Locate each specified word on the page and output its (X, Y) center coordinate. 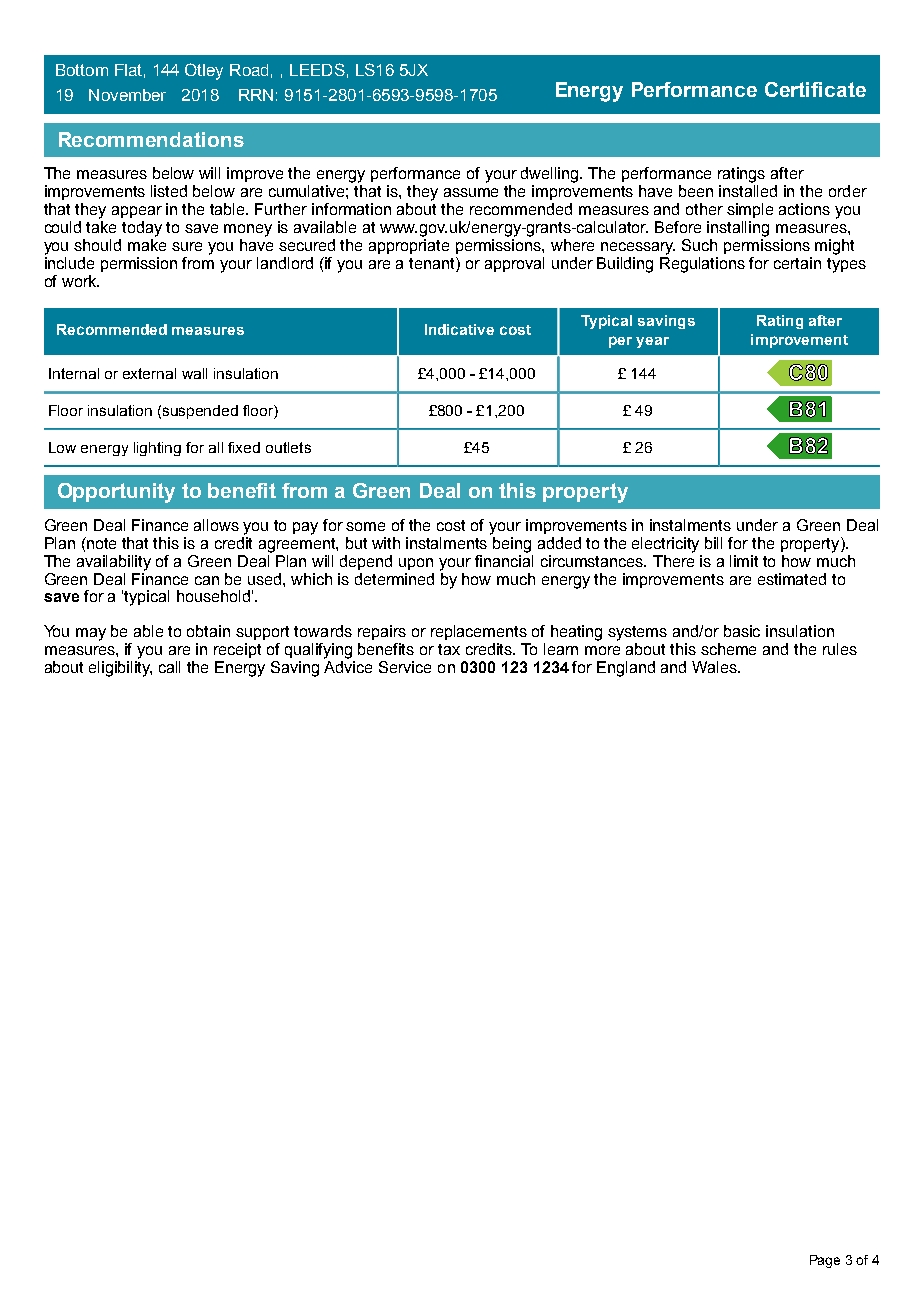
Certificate (815, 89)
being (512, 545)
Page (825, 1261)
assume (471, 192)
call (169, 667)
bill (713, 543)
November (127, 95)
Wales (715, 667)
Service (405, 667)
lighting (157, 449)
